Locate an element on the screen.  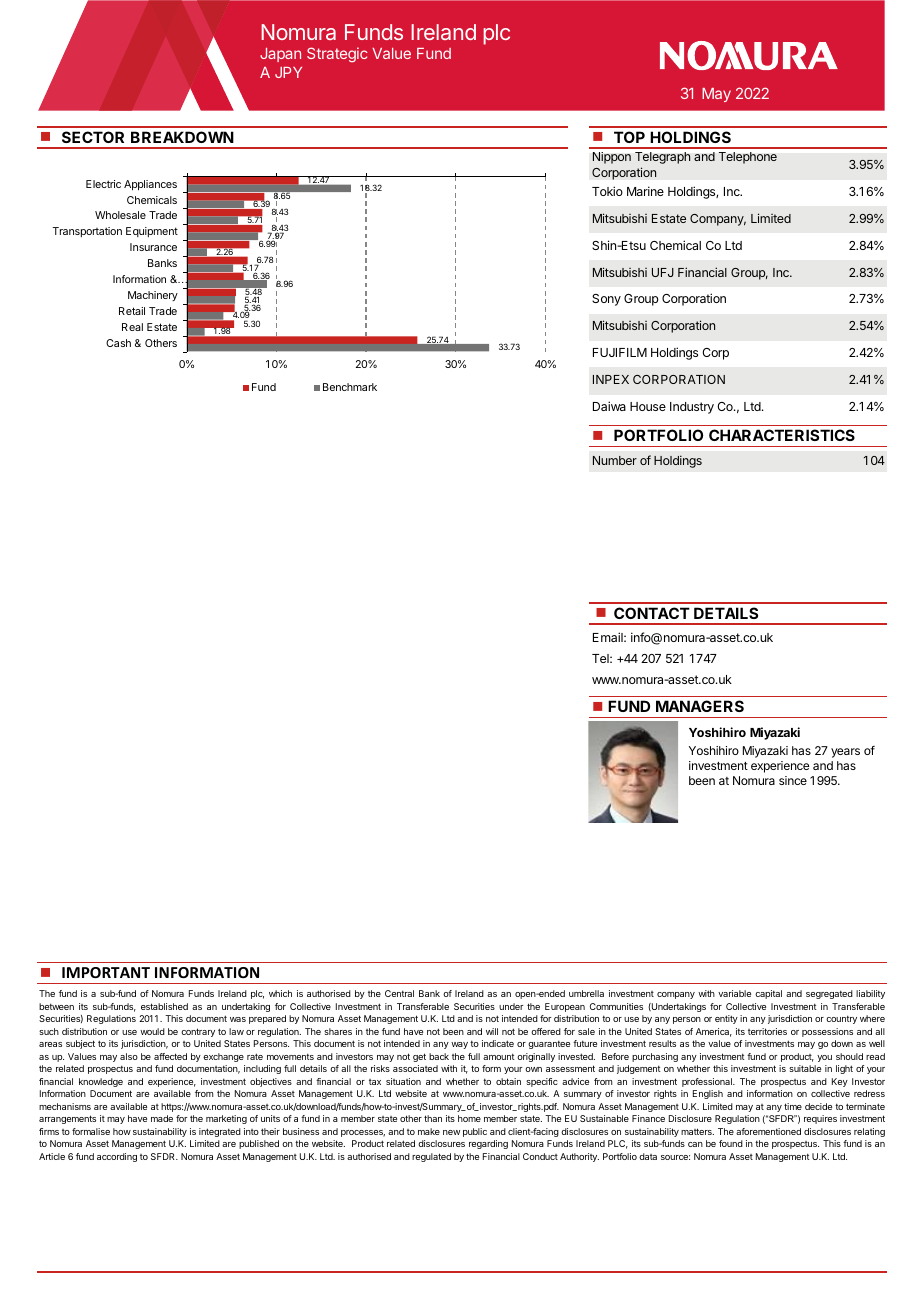
JPY is located at coordinates (288, 72).
